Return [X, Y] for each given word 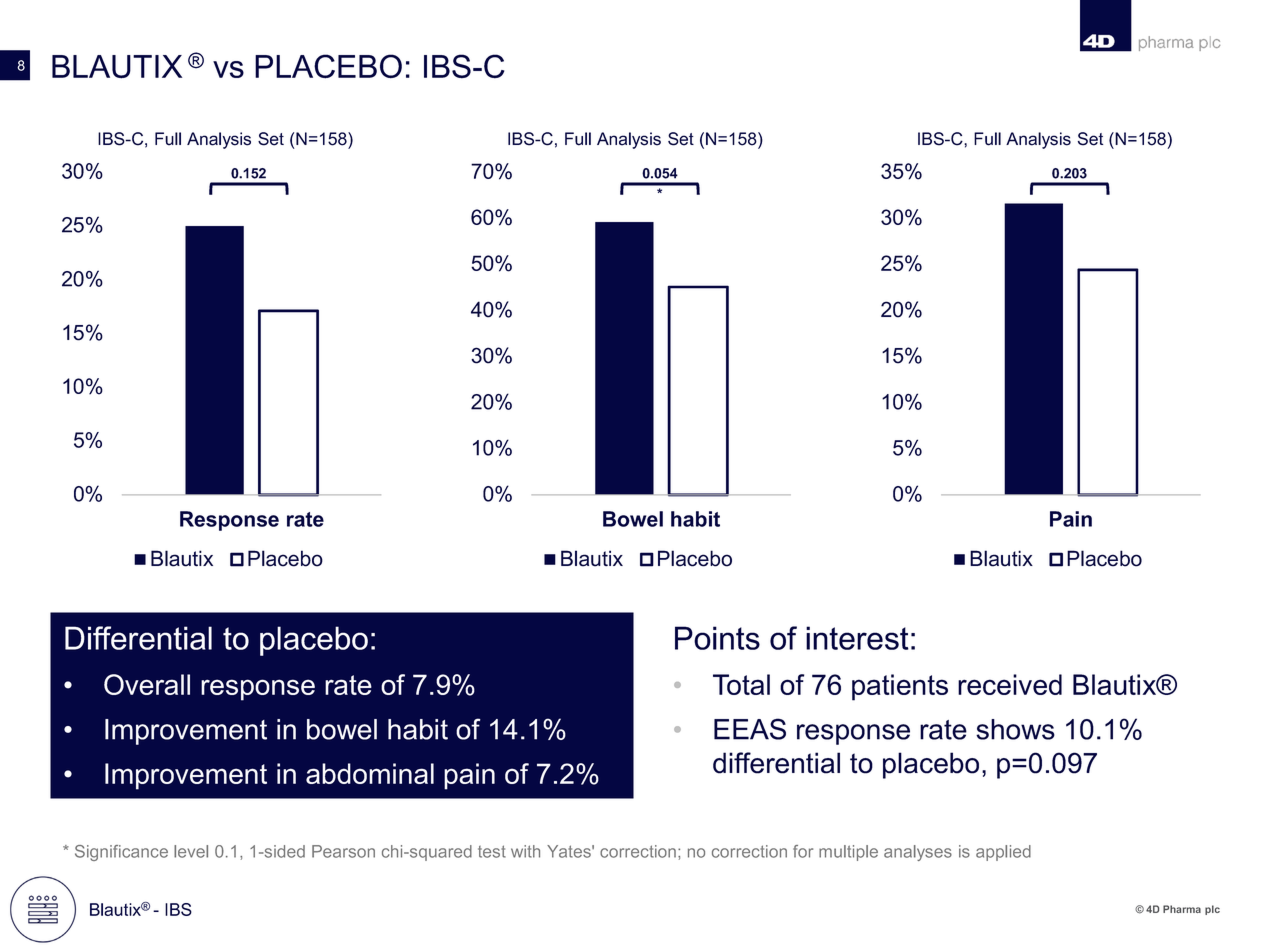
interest [857, 638]
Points [717, 638]
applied [1003, 853]
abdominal [370, 773]
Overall [147, 684]
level [191, 851]
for [803, 851]
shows [1015, 729]
